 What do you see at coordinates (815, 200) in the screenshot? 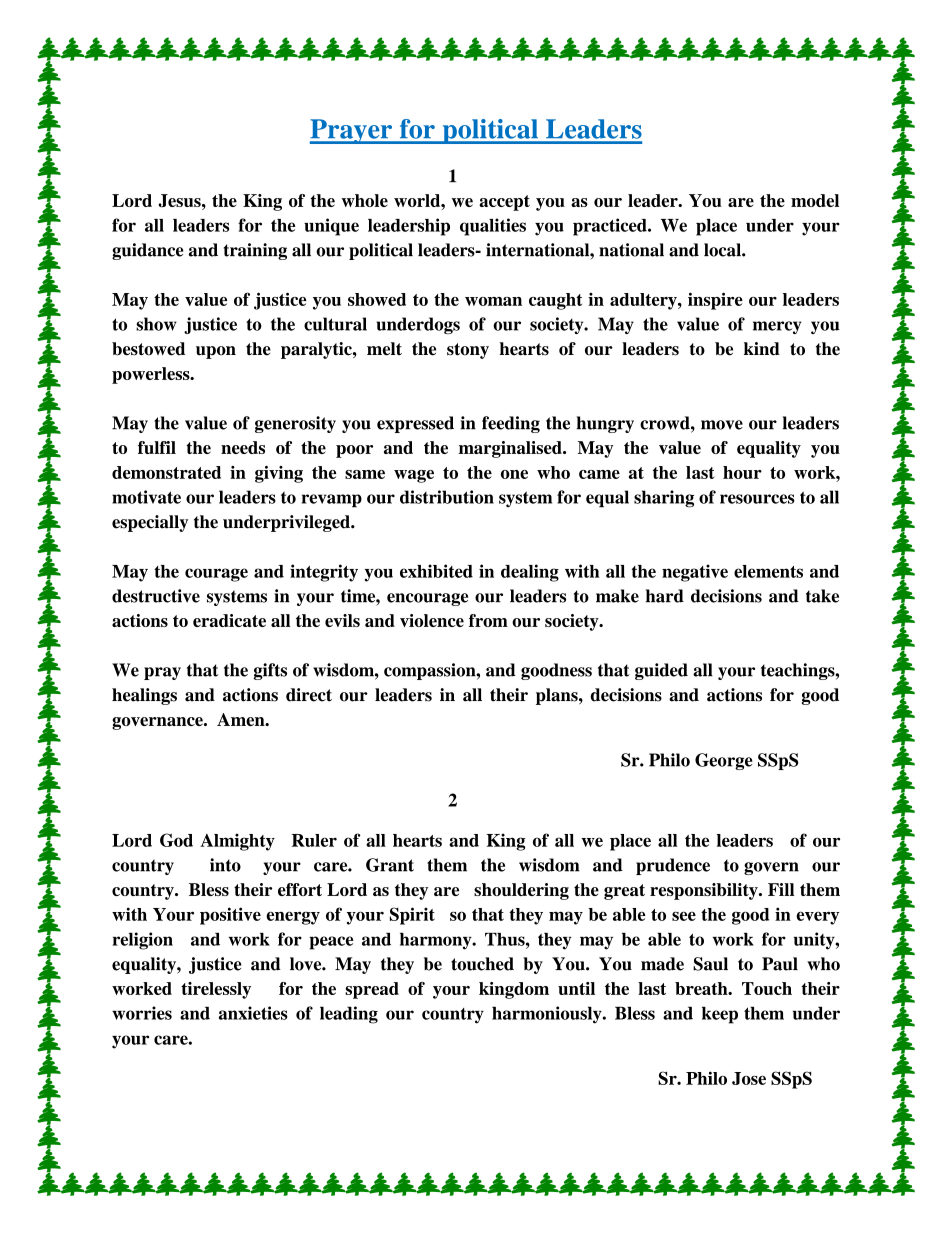
I see `model` at bounding box center [815, 200].
